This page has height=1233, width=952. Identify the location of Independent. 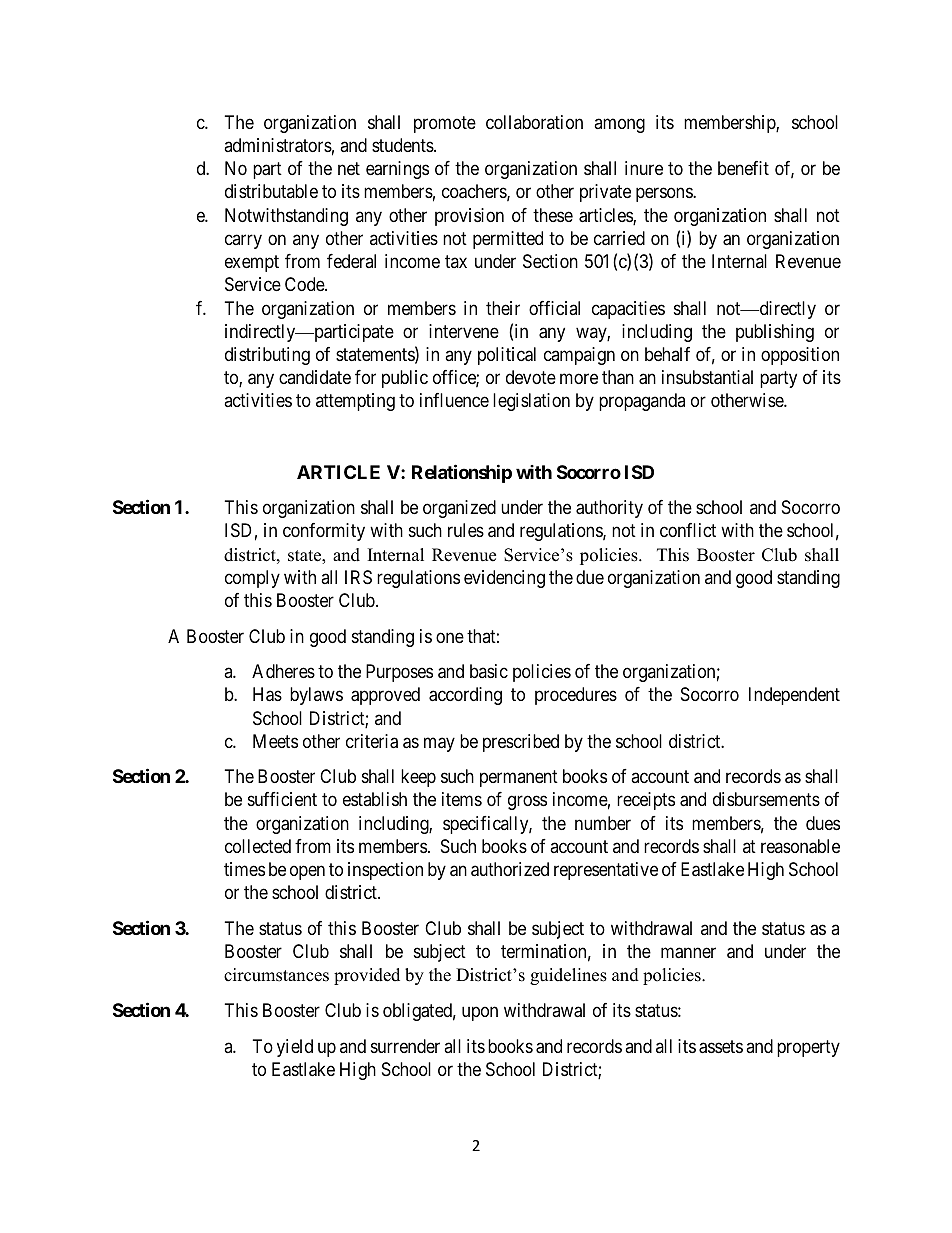
(794, 696).
